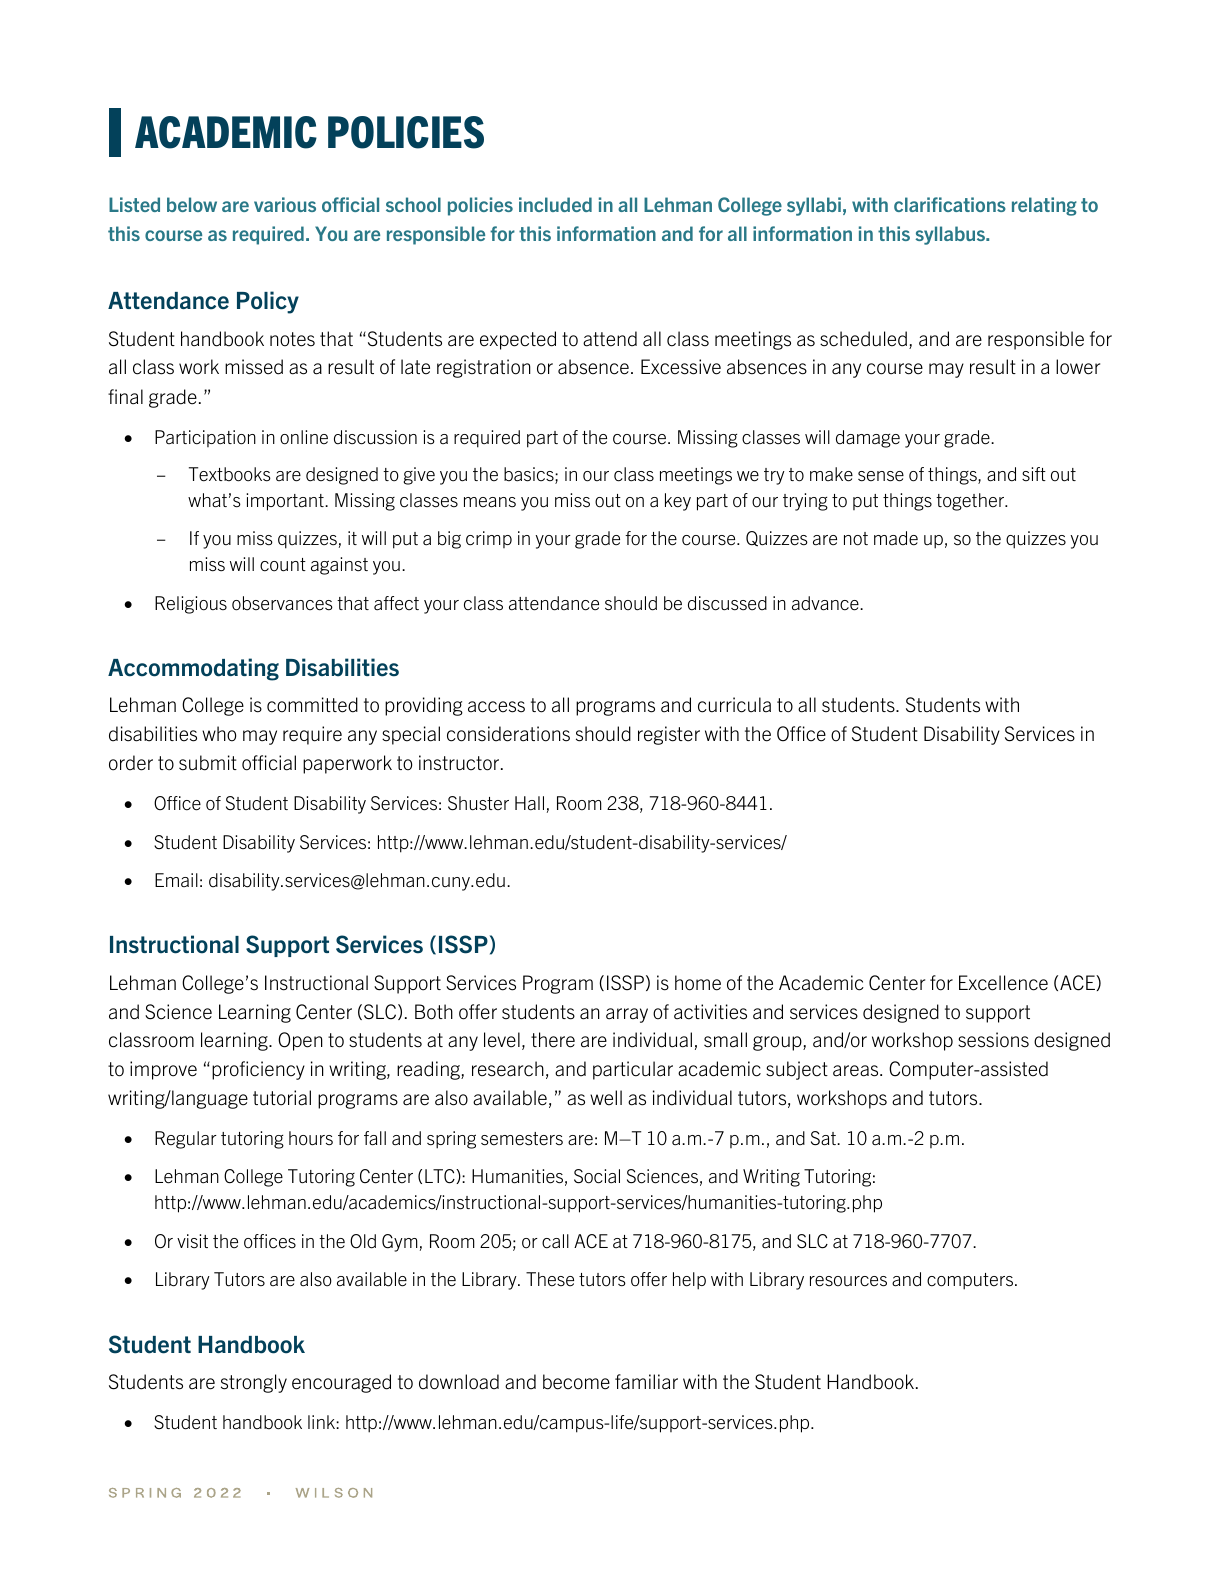 This screenshot has width=1220, height=1578. What do you see at coordinates (285, 204) in the screenshot?
I see `various` at bounding box center [285, 204].
